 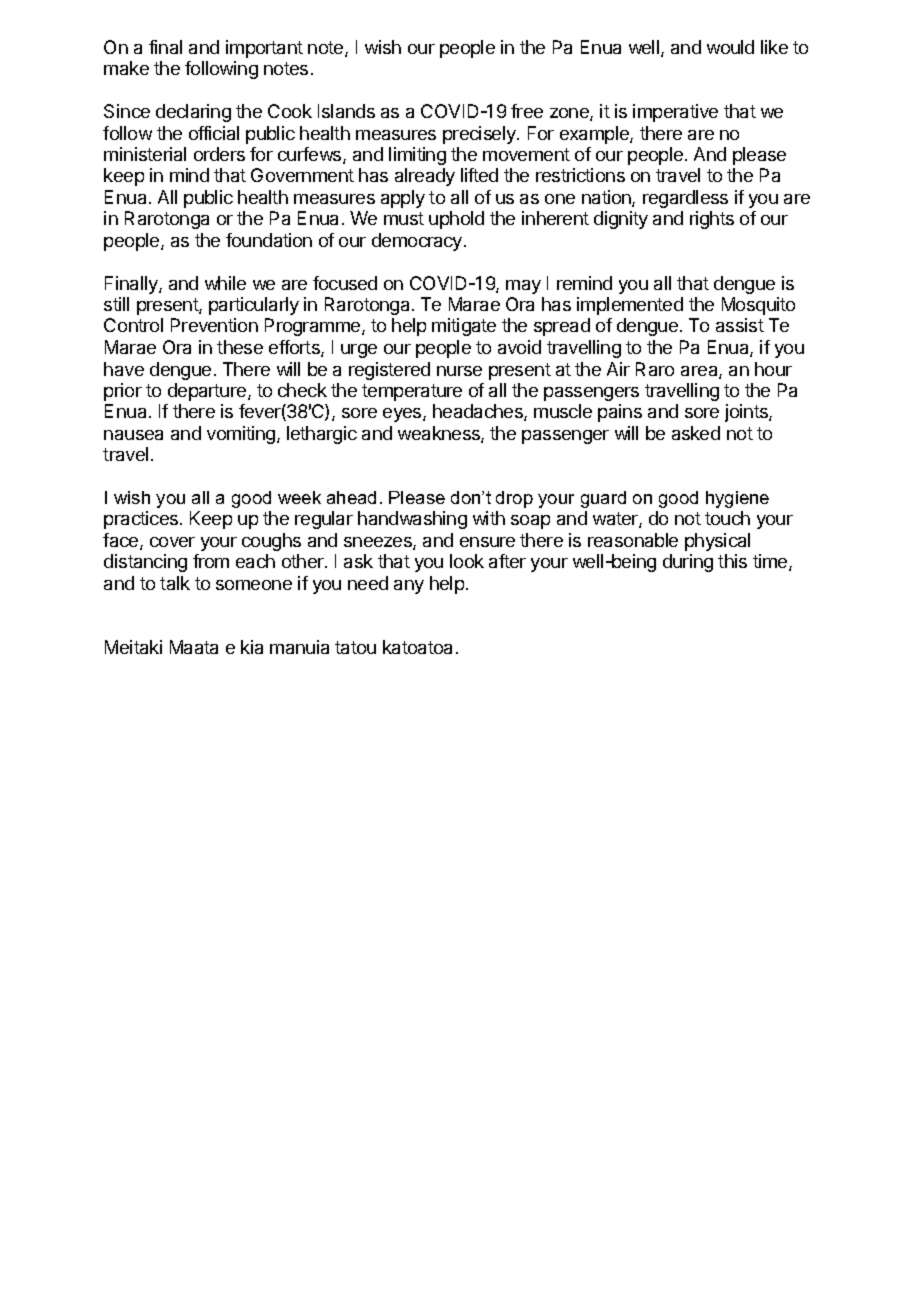 What do you see at coordinates (126, 68) in the image?
I see `make` at bounding box center [126, 68].
